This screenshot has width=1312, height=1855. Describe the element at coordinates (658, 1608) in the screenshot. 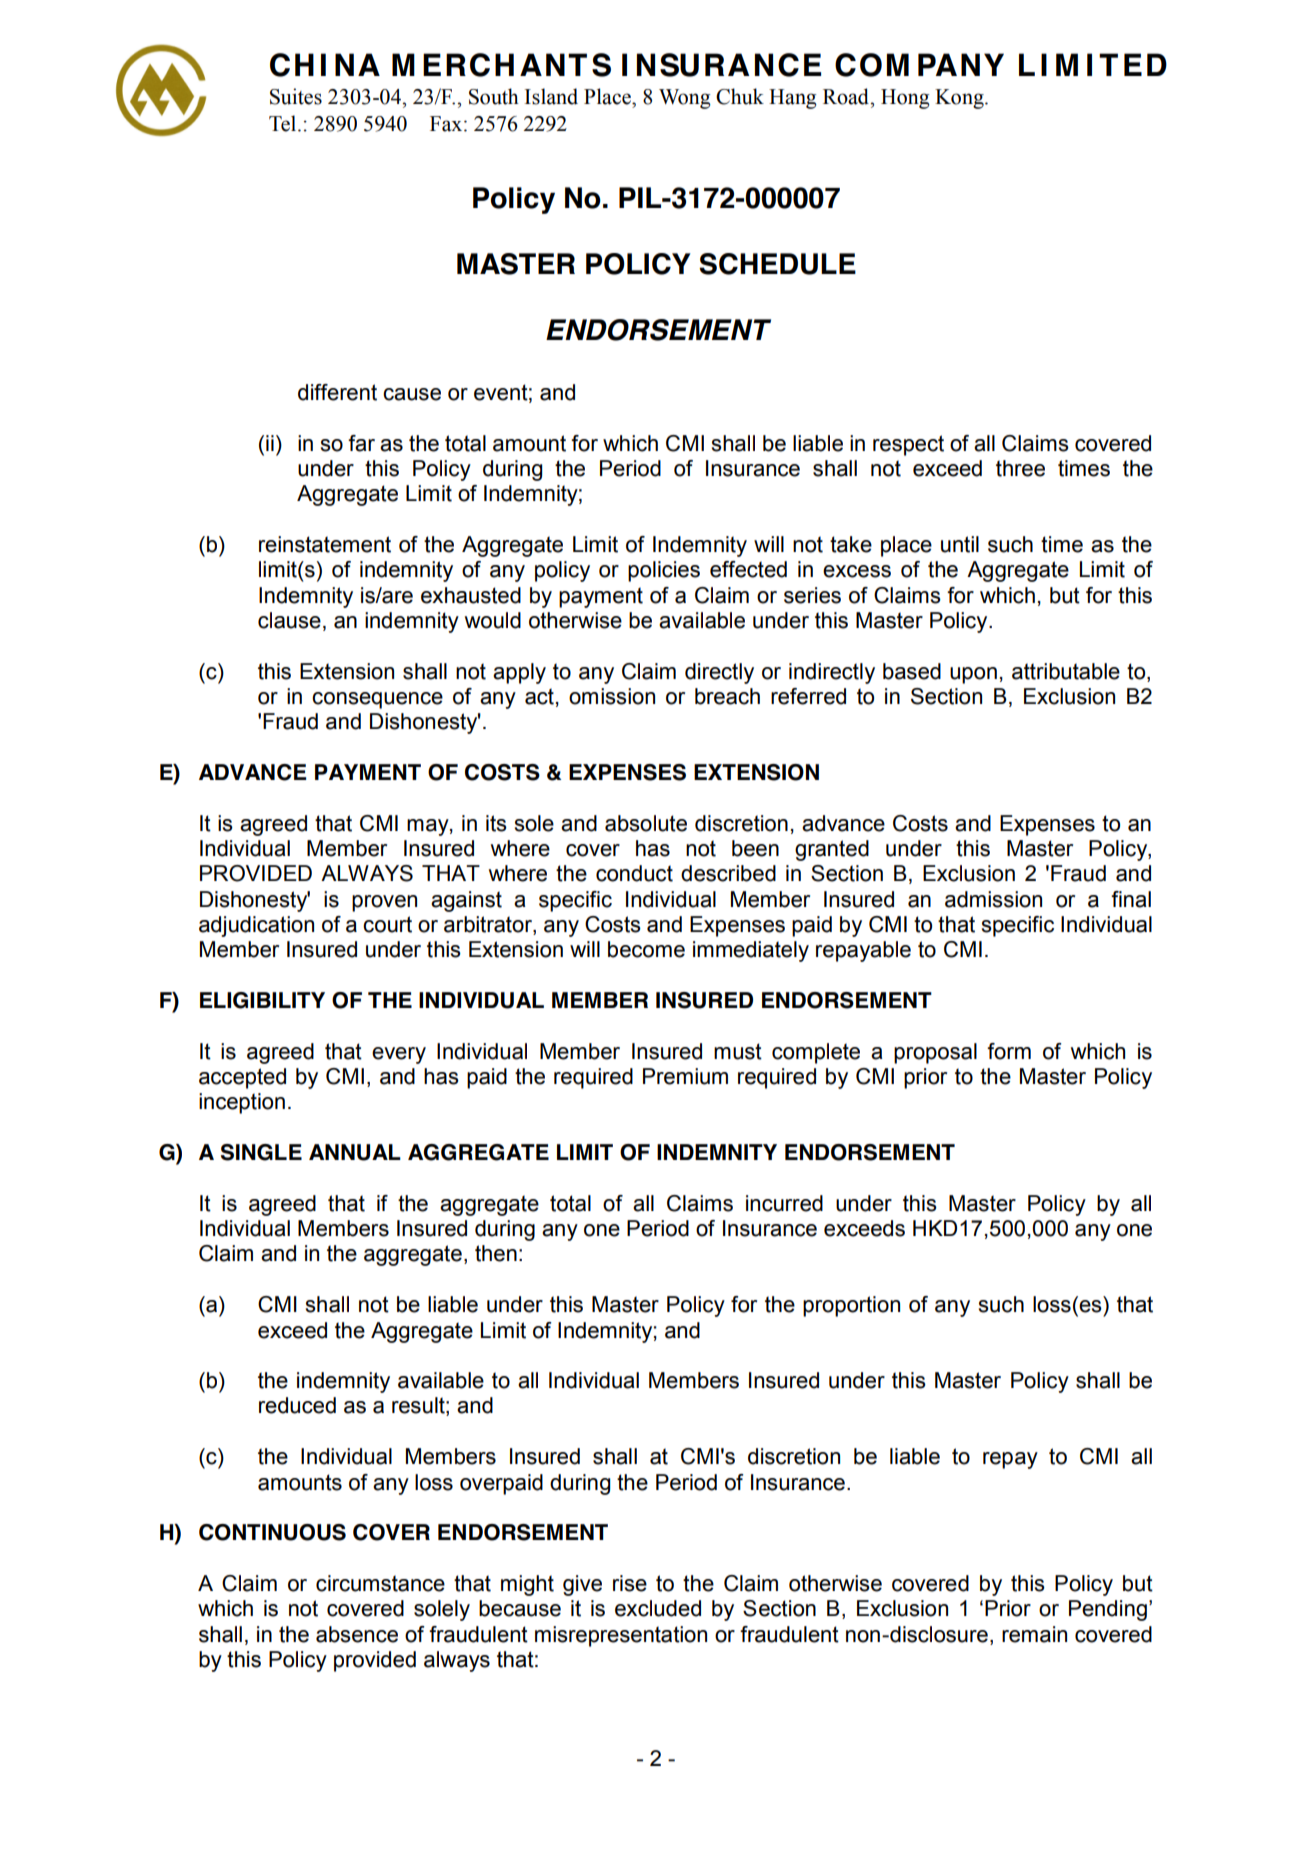

I see `excluded` at that location.
